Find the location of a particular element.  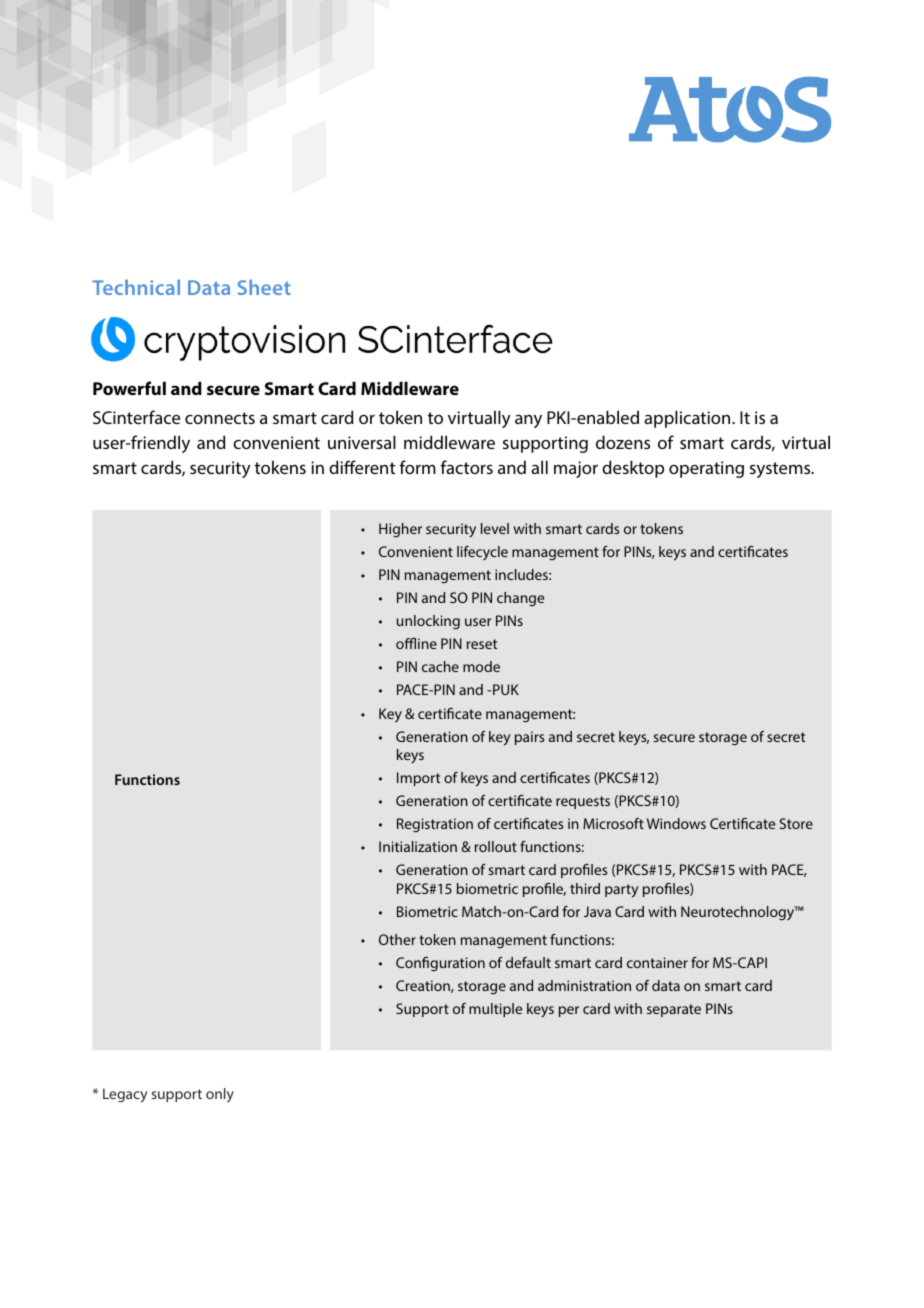

Sheet is located at coordinates (264, 287).
